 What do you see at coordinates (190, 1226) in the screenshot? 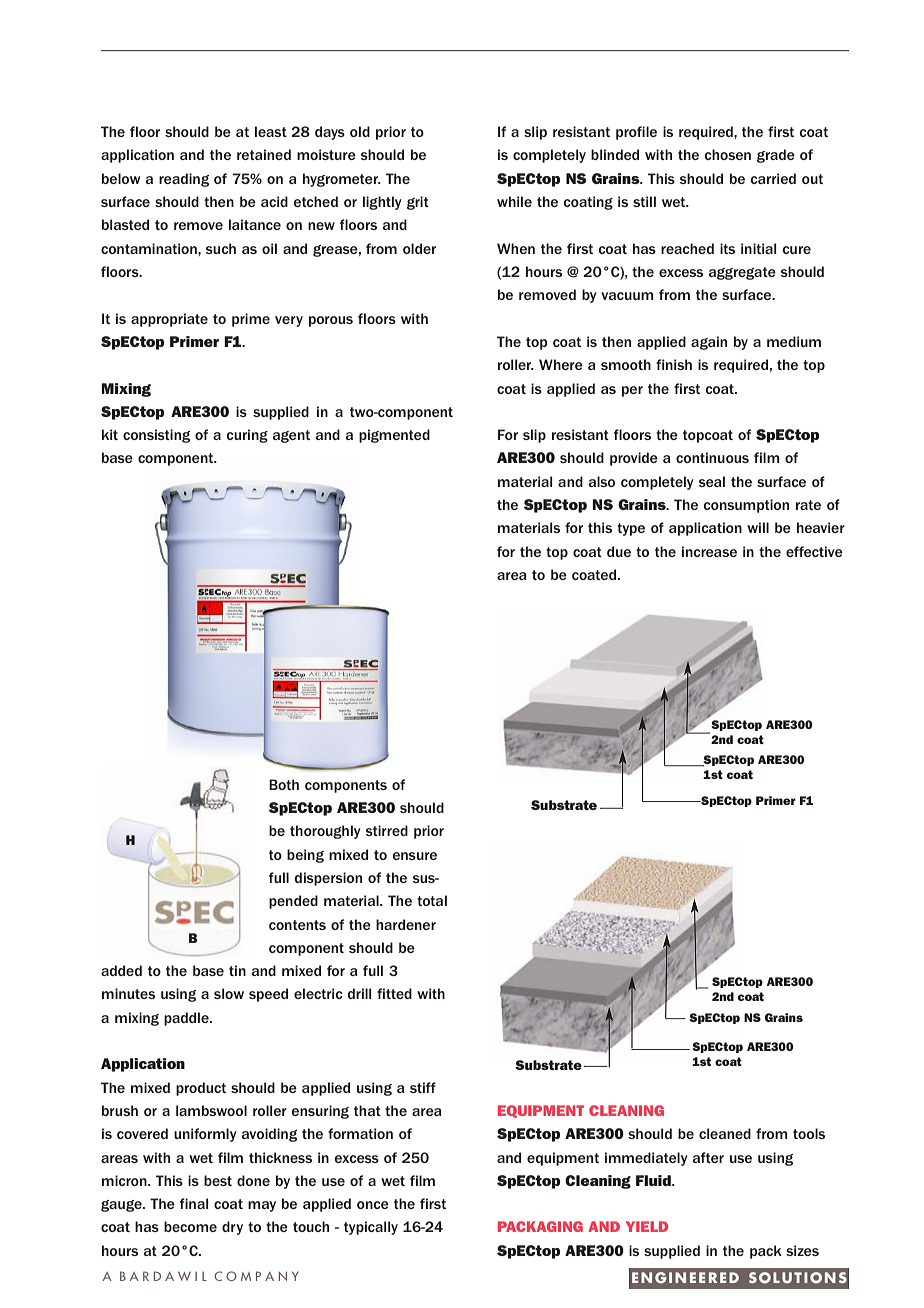
I see `become` at bounding box center [190, 1226].
